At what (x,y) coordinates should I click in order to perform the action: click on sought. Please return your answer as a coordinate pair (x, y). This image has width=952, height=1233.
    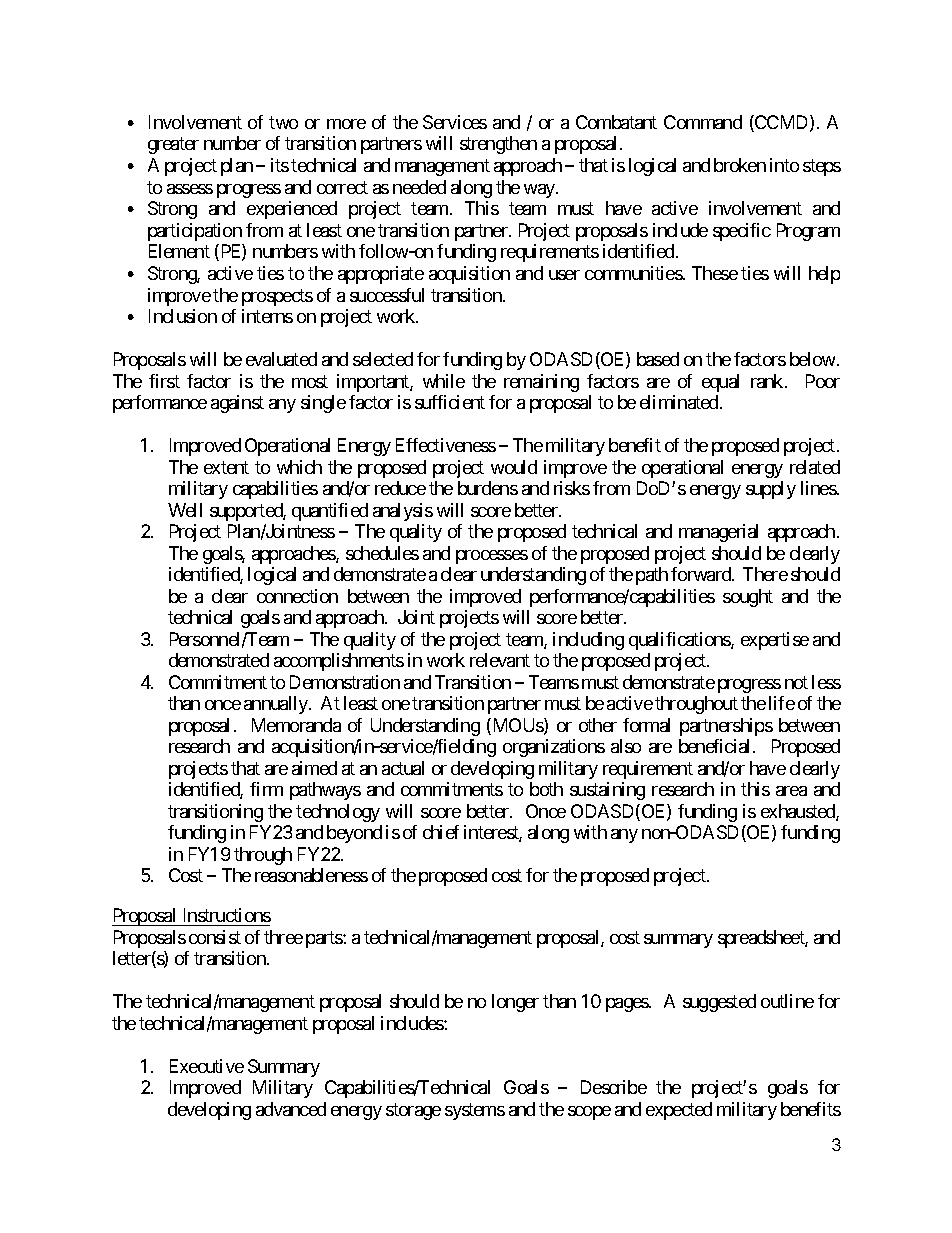
    Looking at the image, I should click on (748, 598).
